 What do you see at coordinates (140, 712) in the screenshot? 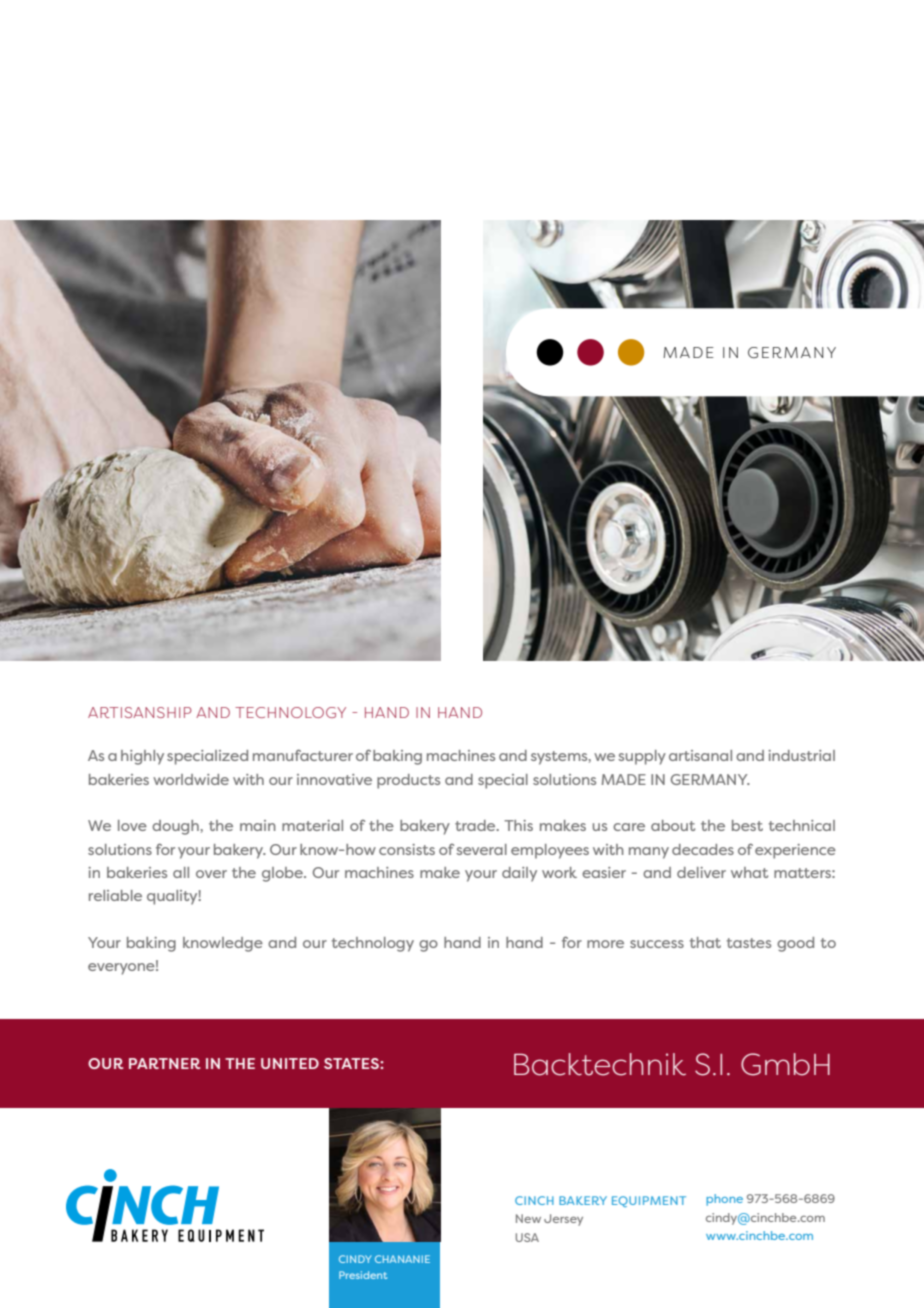
I see `ARTISANSHIP` at bounding box center [140, 712].
